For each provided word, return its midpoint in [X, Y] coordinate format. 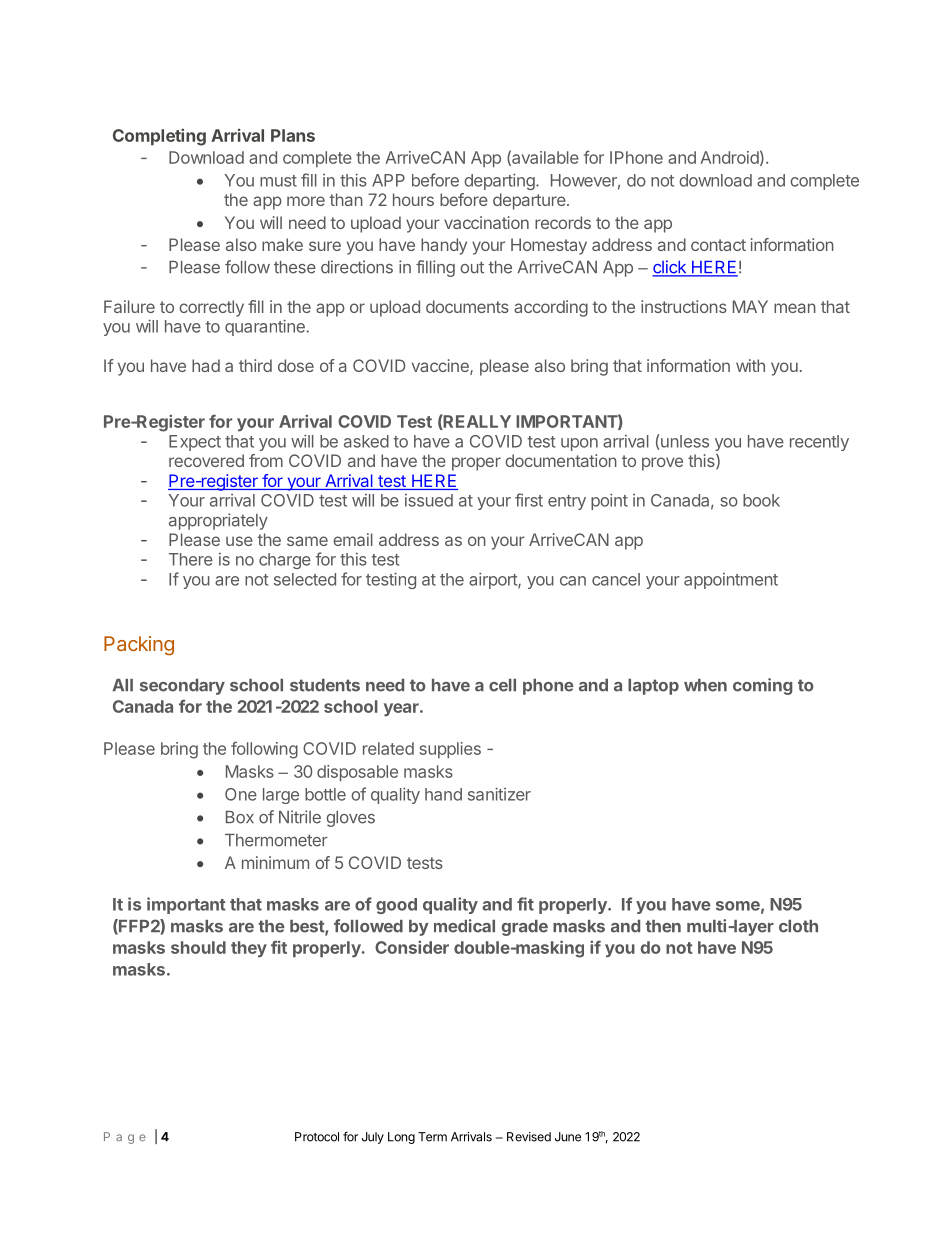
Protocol [317, 1137]
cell [502, 685]
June [568, 1137]
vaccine [441, 367]
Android [729, 157]
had [206, 365]
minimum [275, 862]
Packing [139, 646]
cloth [798, 926]
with [750, 365]
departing [500, 181]
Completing [159, 137]
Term [432, 1137]
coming [762, 686]
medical [464, 926]
